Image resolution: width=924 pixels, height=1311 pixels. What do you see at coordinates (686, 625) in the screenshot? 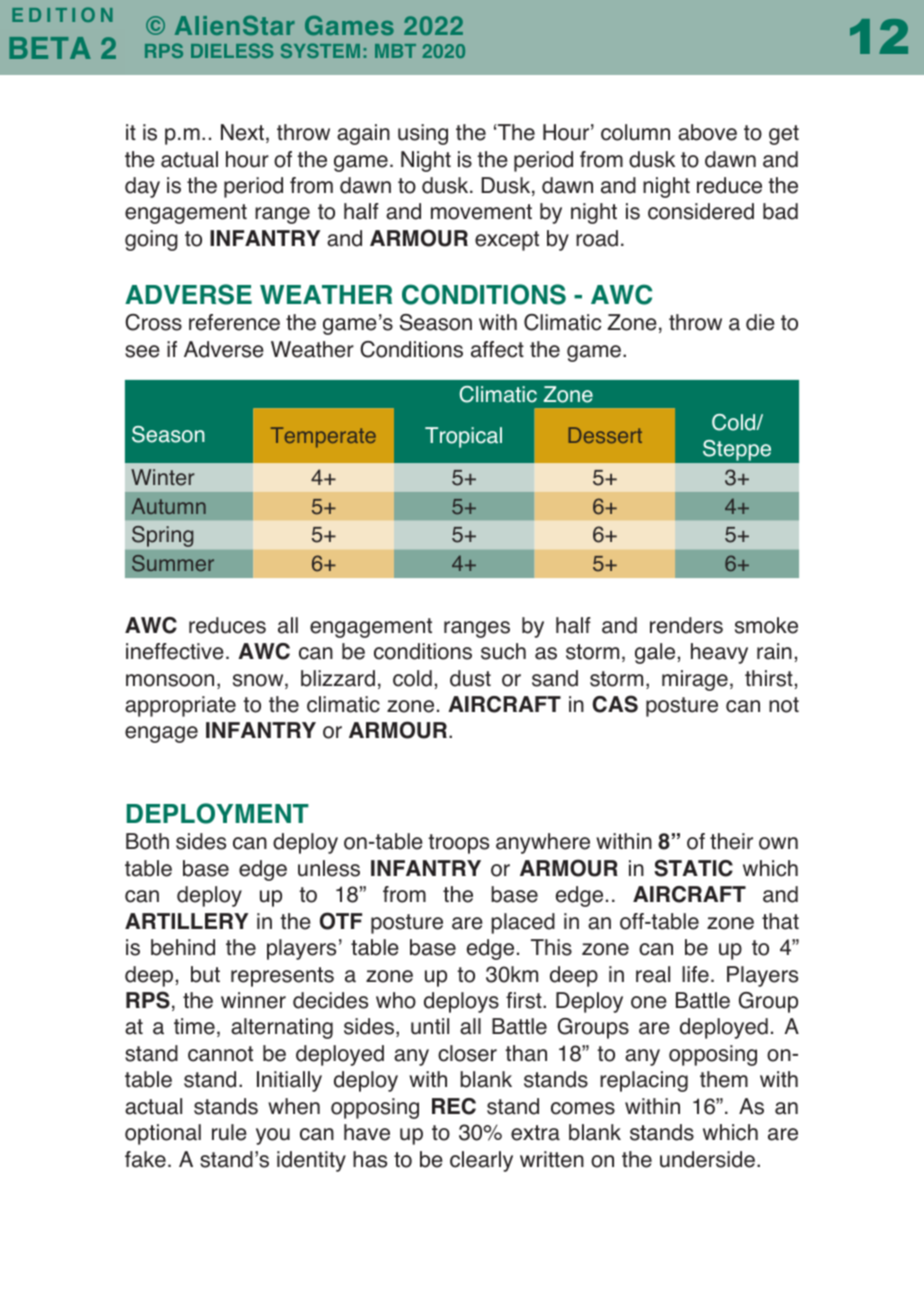
I see `renders` at bounding box center [686, 625].
